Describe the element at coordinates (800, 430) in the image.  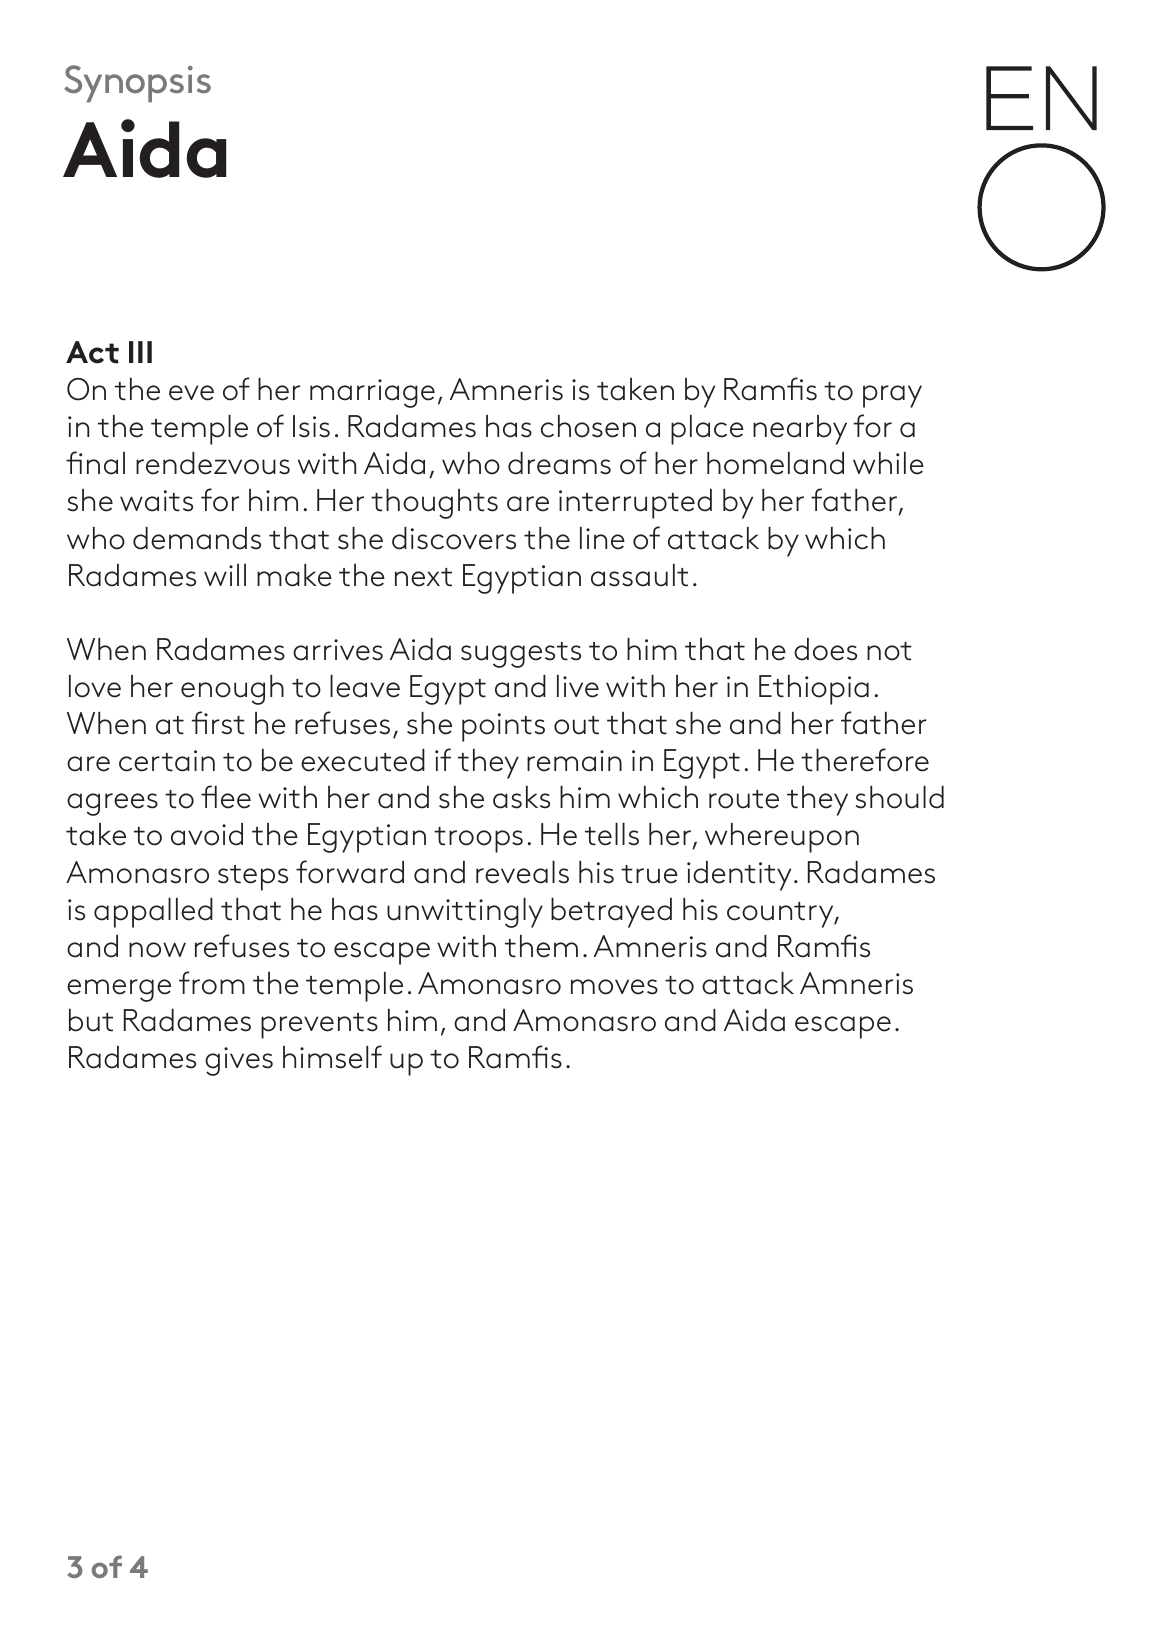
I see `nearby` at that location.
